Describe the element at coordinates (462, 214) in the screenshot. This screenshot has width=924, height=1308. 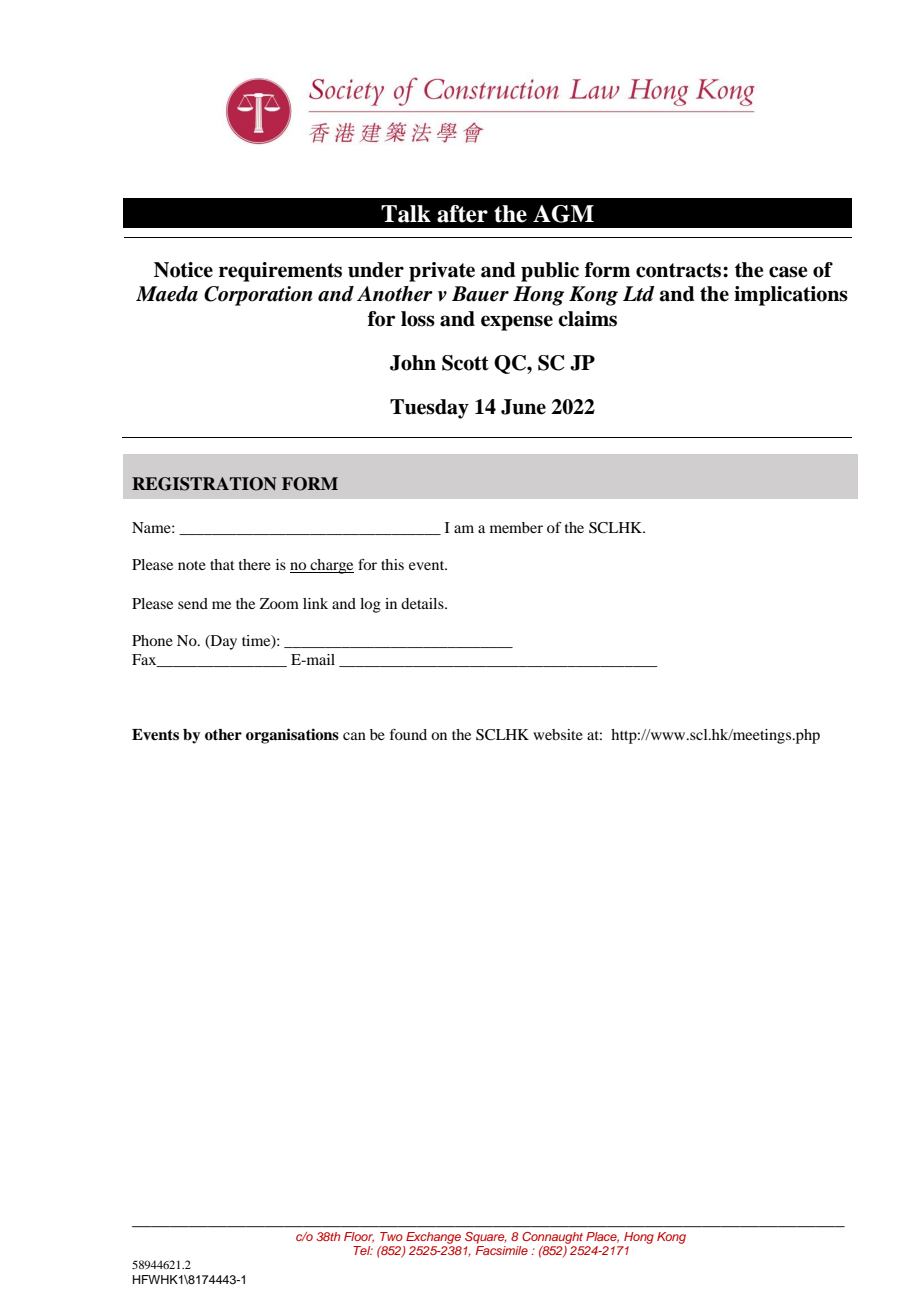
I see `after` at that location.
